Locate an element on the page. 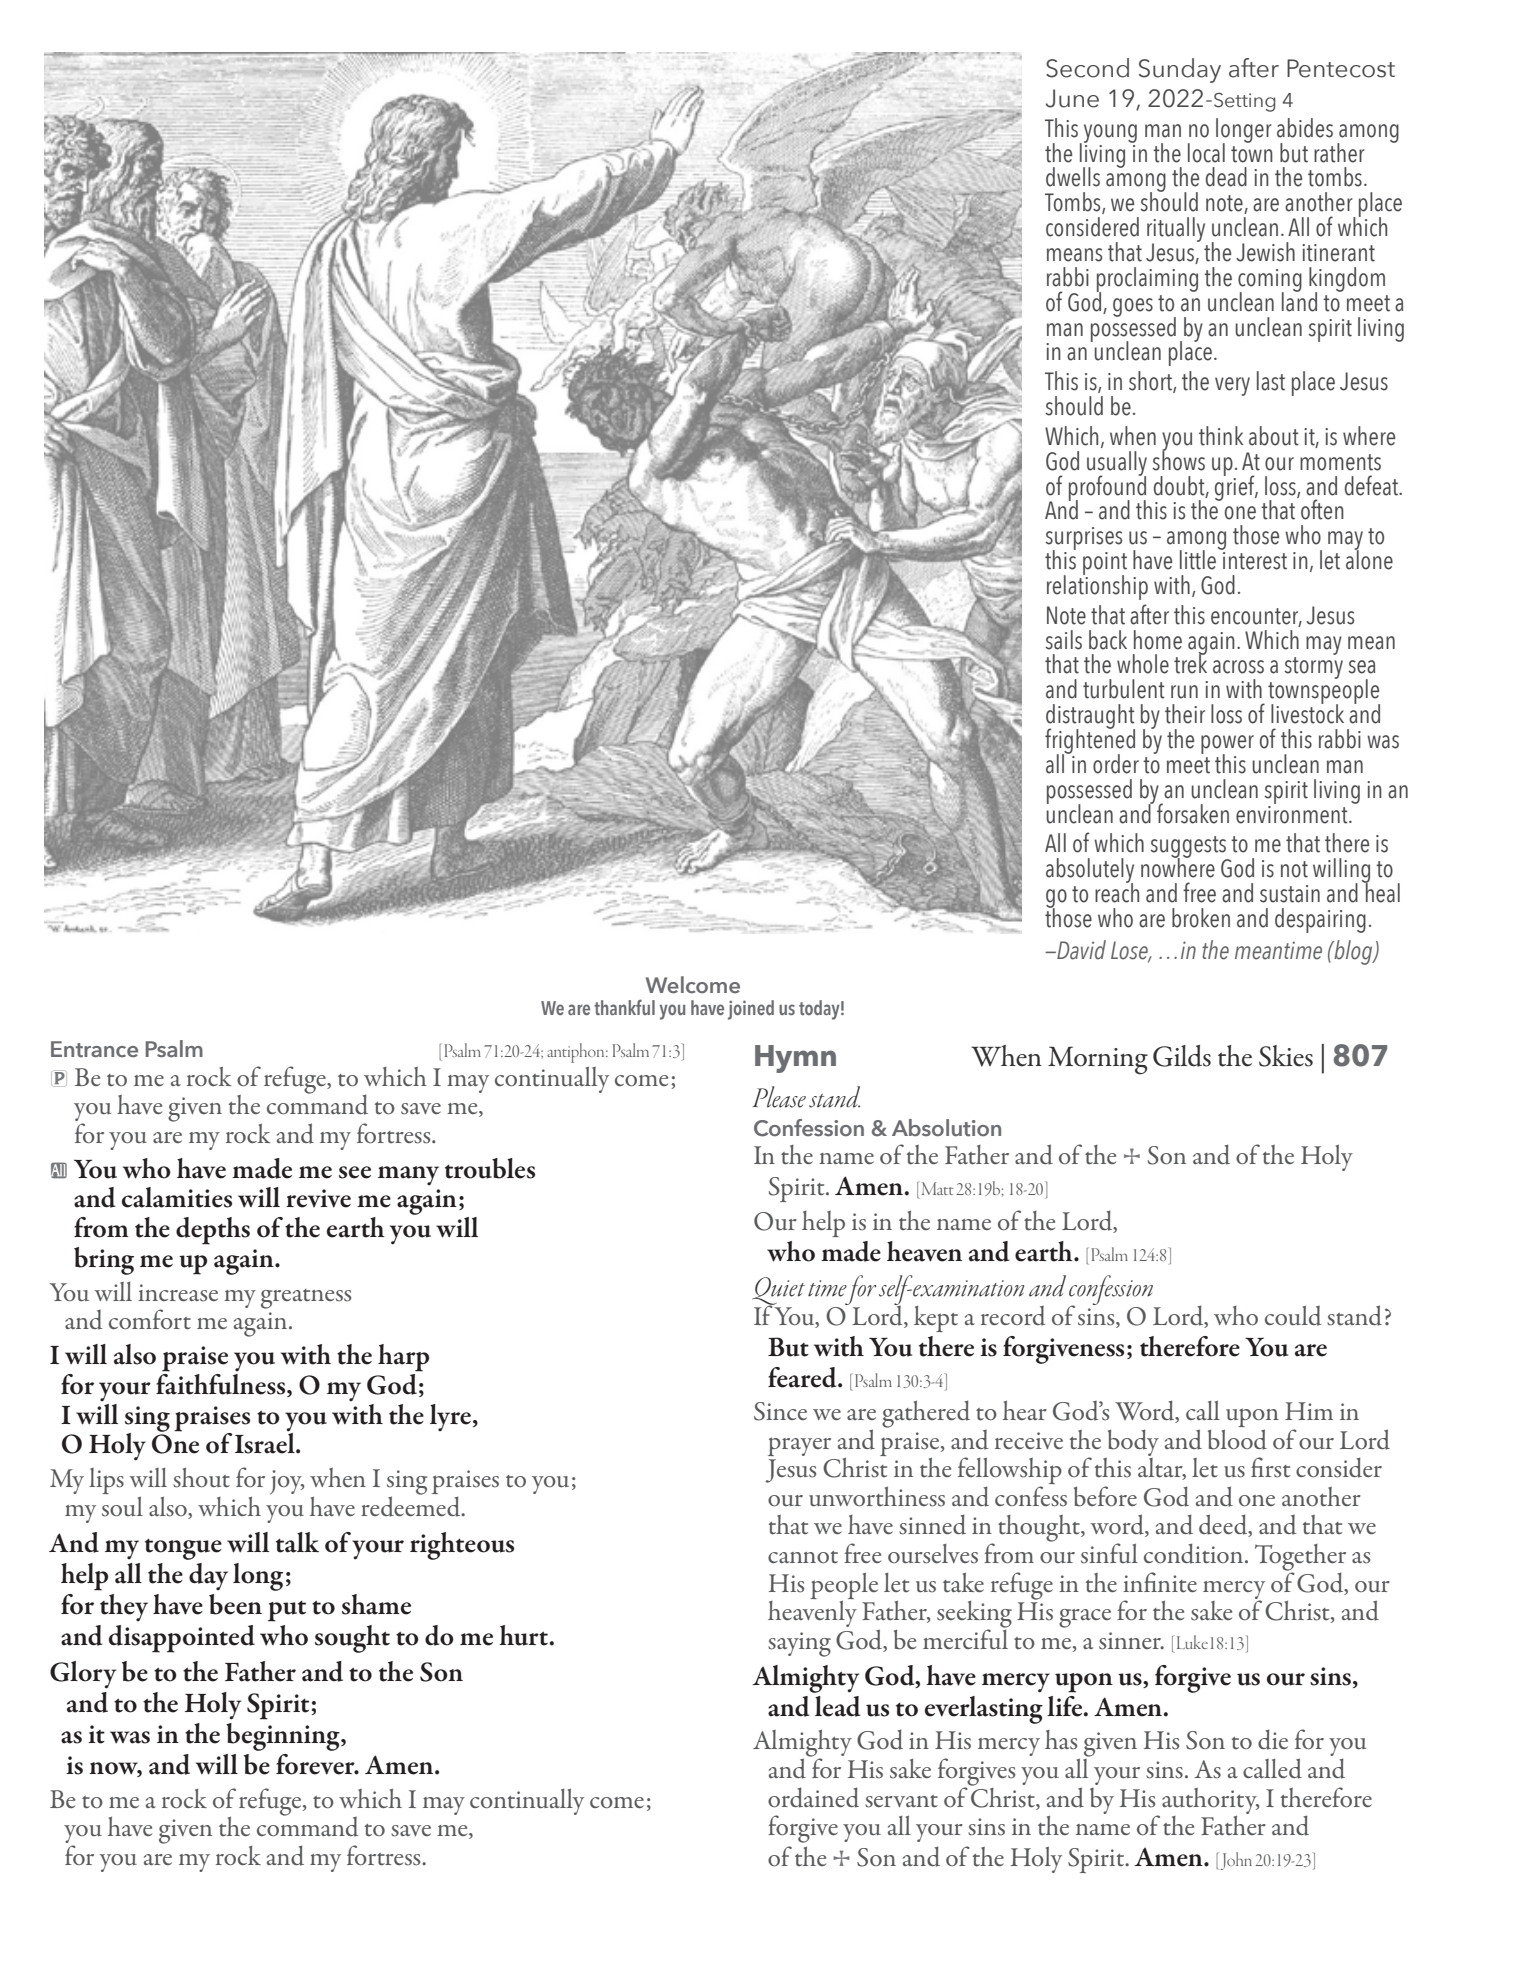 The width and height of the image is (1521, 1968). beginning is located at coordinates (284, 1737).
